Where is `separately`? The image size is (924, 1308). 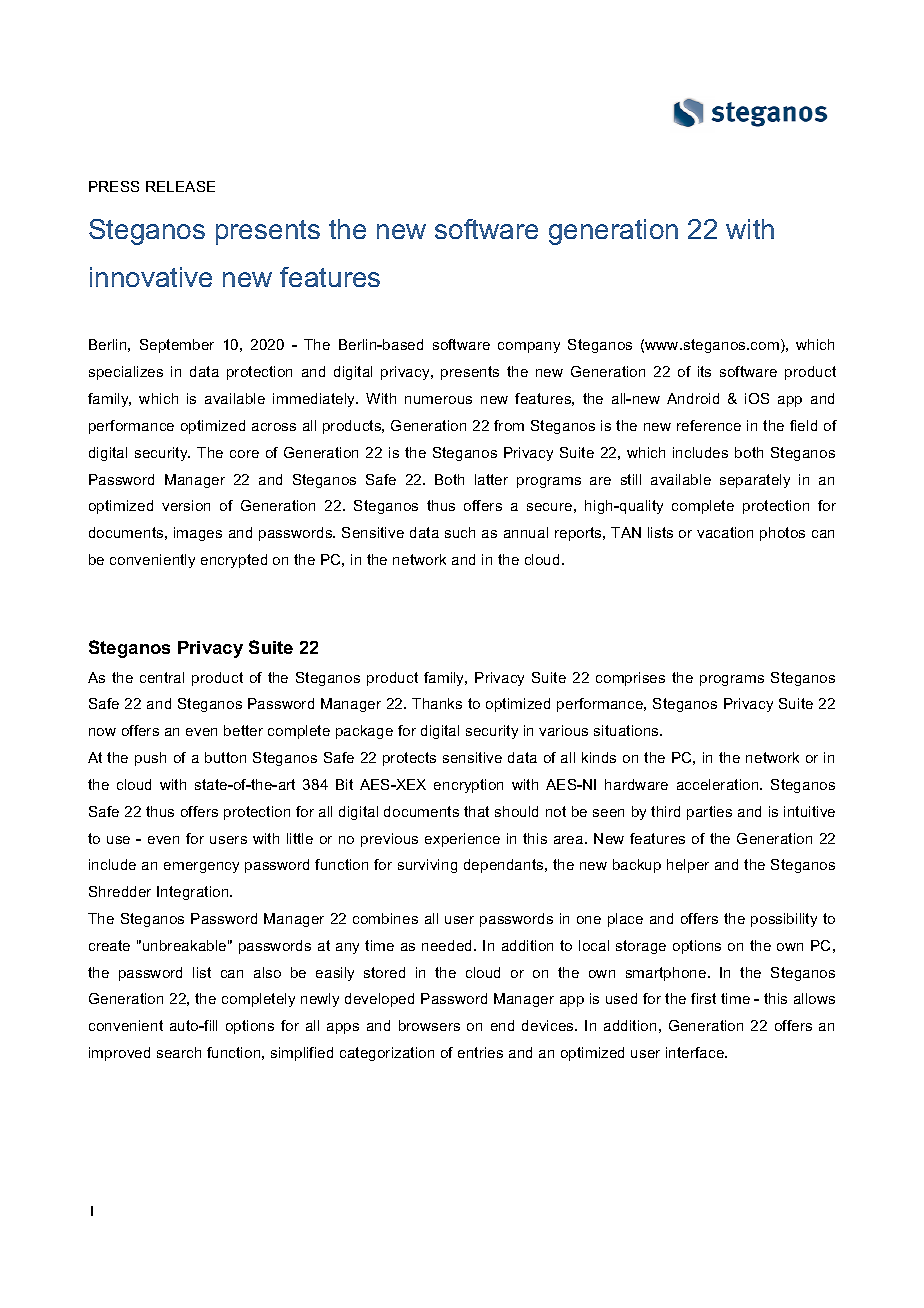 separately is located at coordinates (755, 481).
